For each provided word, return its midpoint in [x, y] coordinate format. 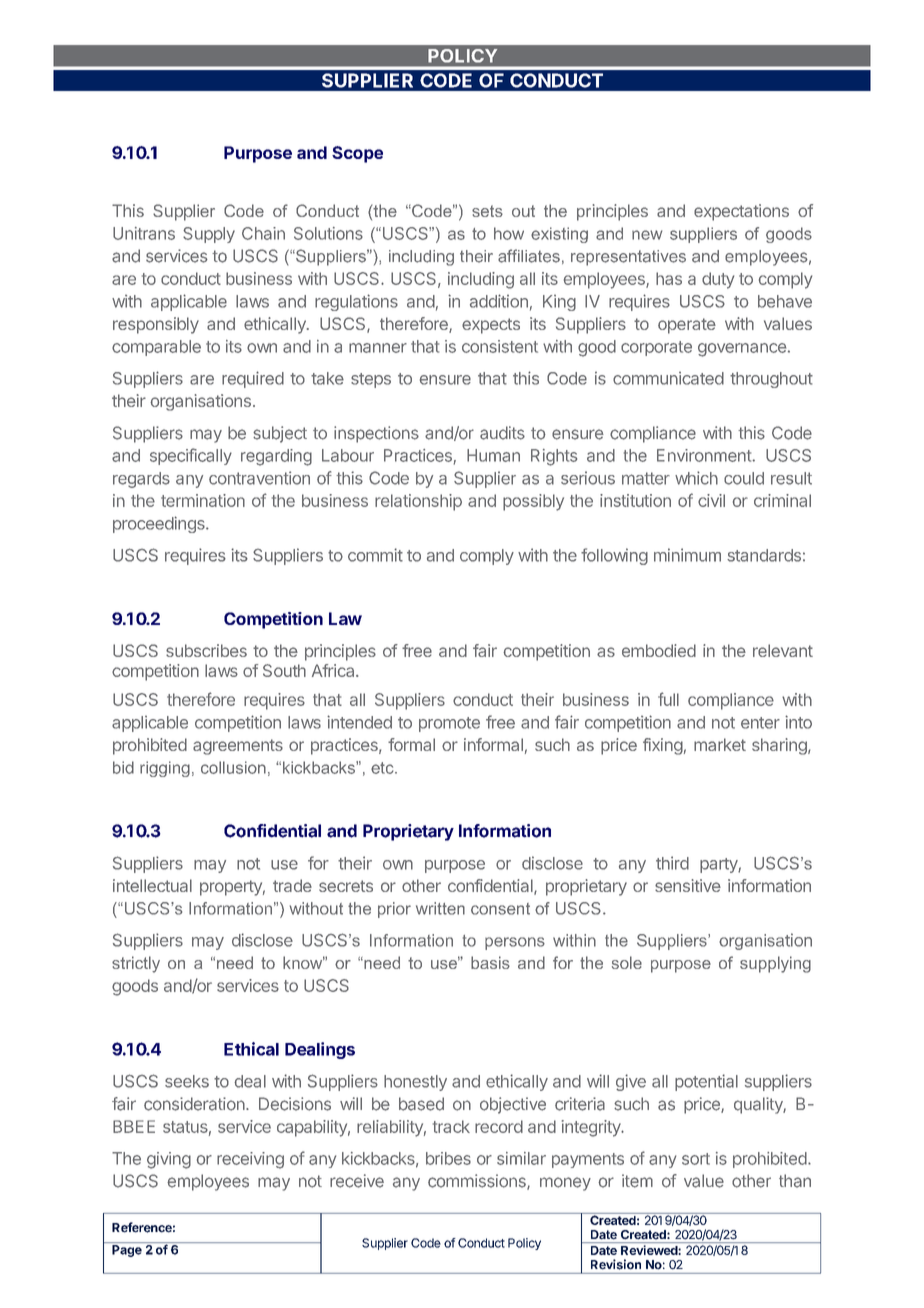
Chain [263, 233]
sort [696, 1159]
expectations [741, 212]
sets [487, 211]
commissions [478, 1182]
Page [127, 1251]
